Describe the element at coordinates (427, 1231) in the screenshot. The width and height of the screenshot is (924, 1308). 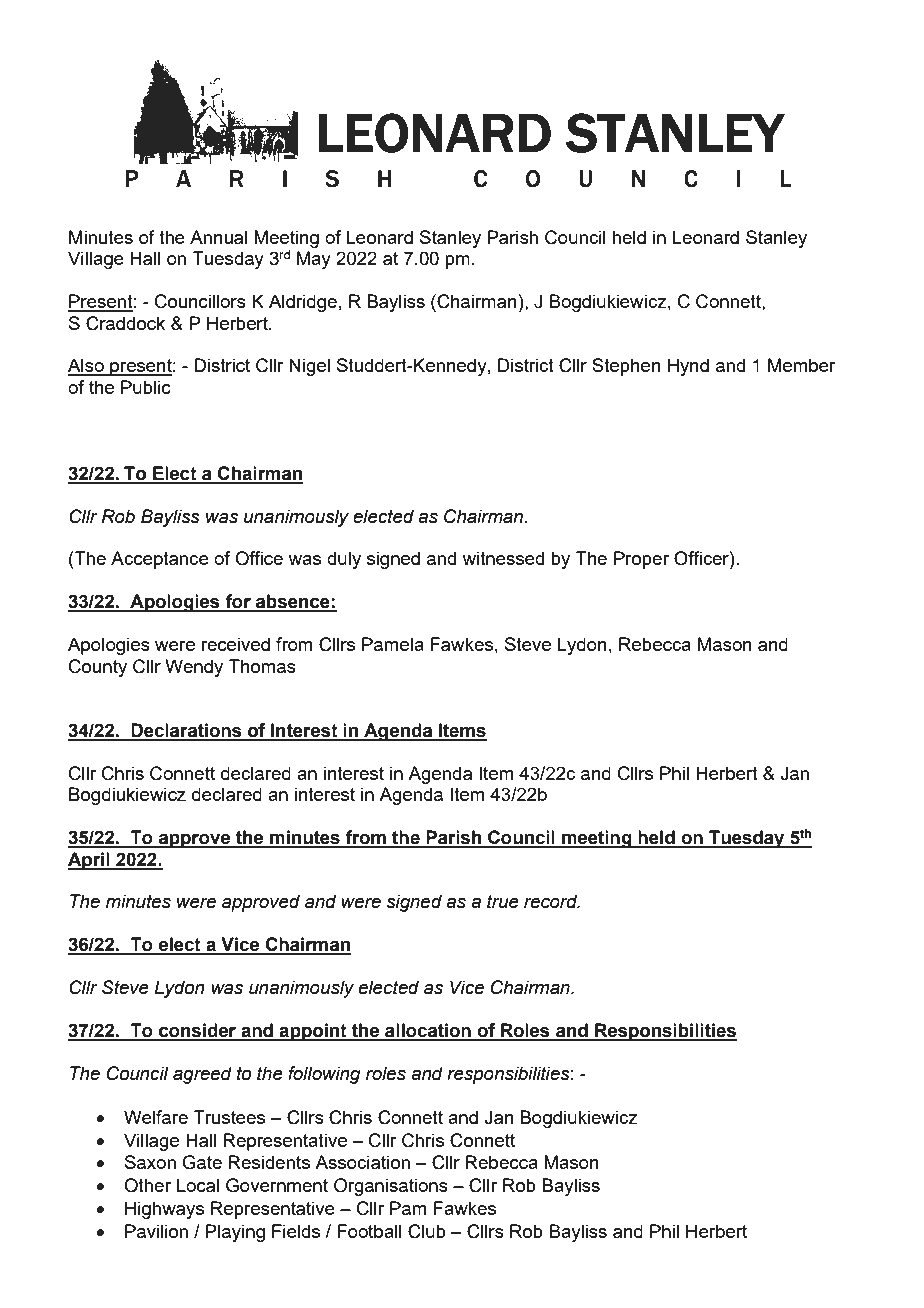
I see `Club` at that location.
